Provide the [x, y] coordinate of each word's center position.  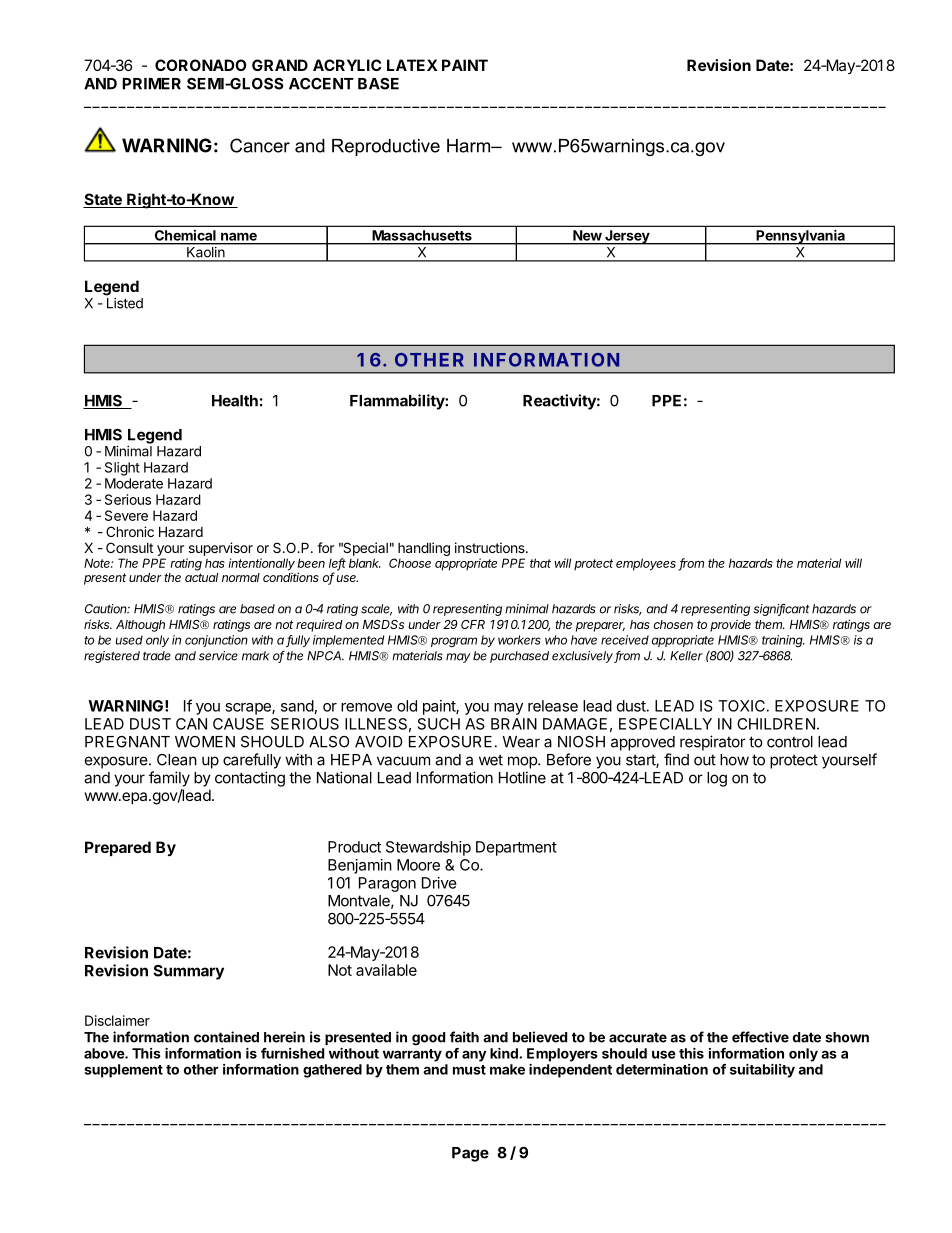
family [169, 779]
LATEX [412, 65]
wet [491, 760]
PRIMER [151, 84]
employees [647, 564]
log [717, 779]
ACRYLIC [347, 65]
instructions [491, 547]
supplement [123, 1071]
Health [235, 401]
